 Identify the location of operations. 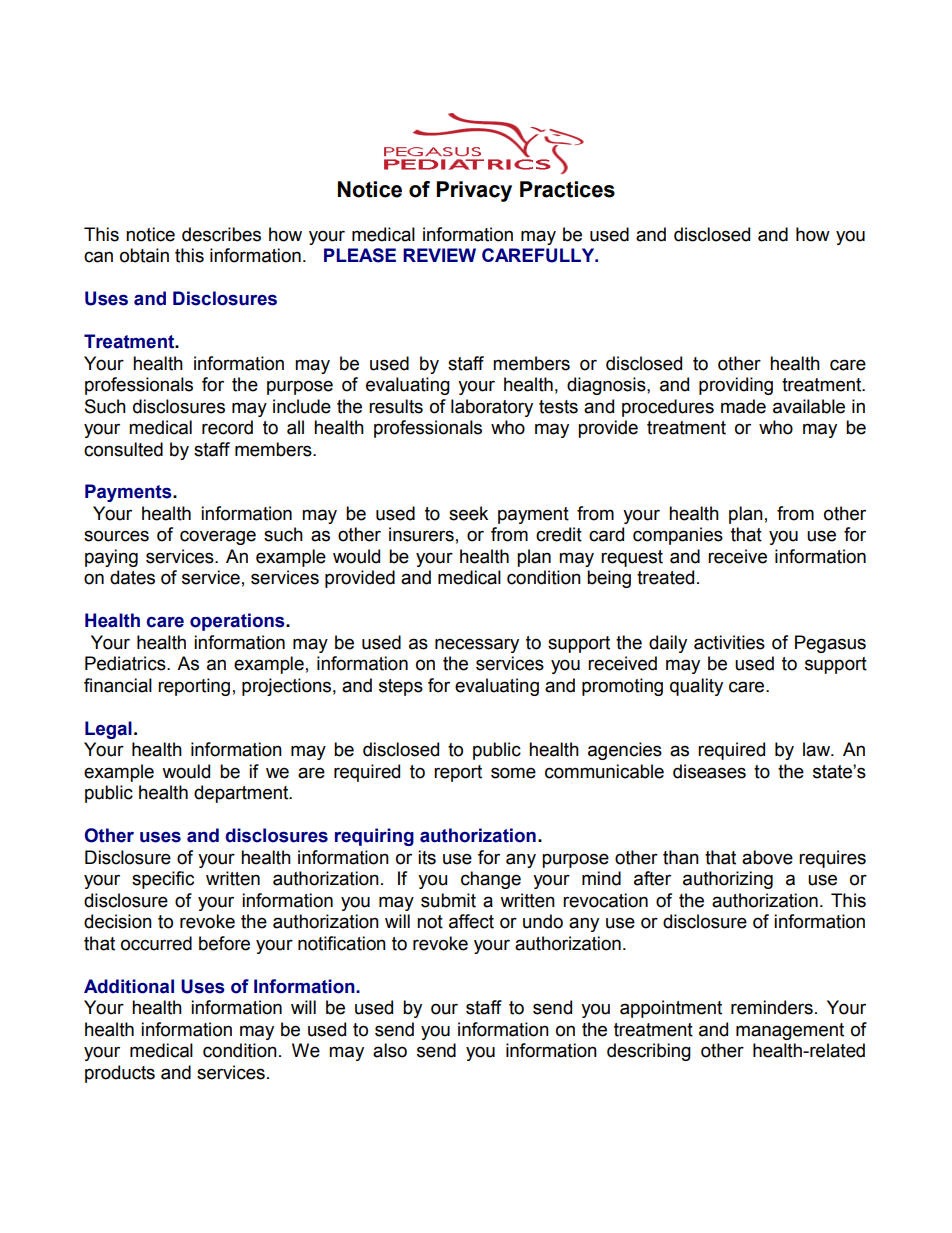
(238, 622).
